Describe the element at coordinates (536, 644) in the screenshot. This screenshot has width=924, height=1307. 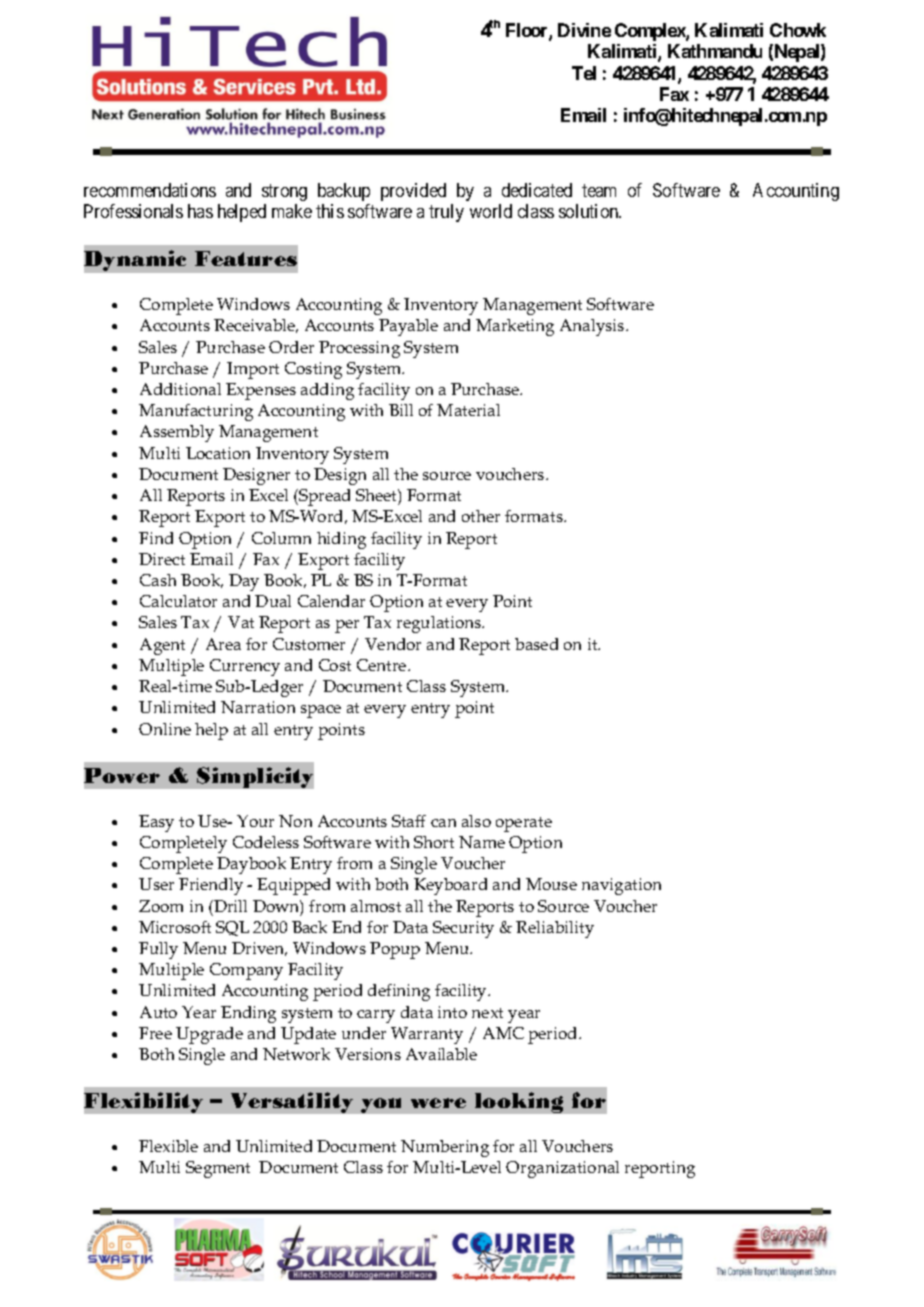
I see `based` at that location.
